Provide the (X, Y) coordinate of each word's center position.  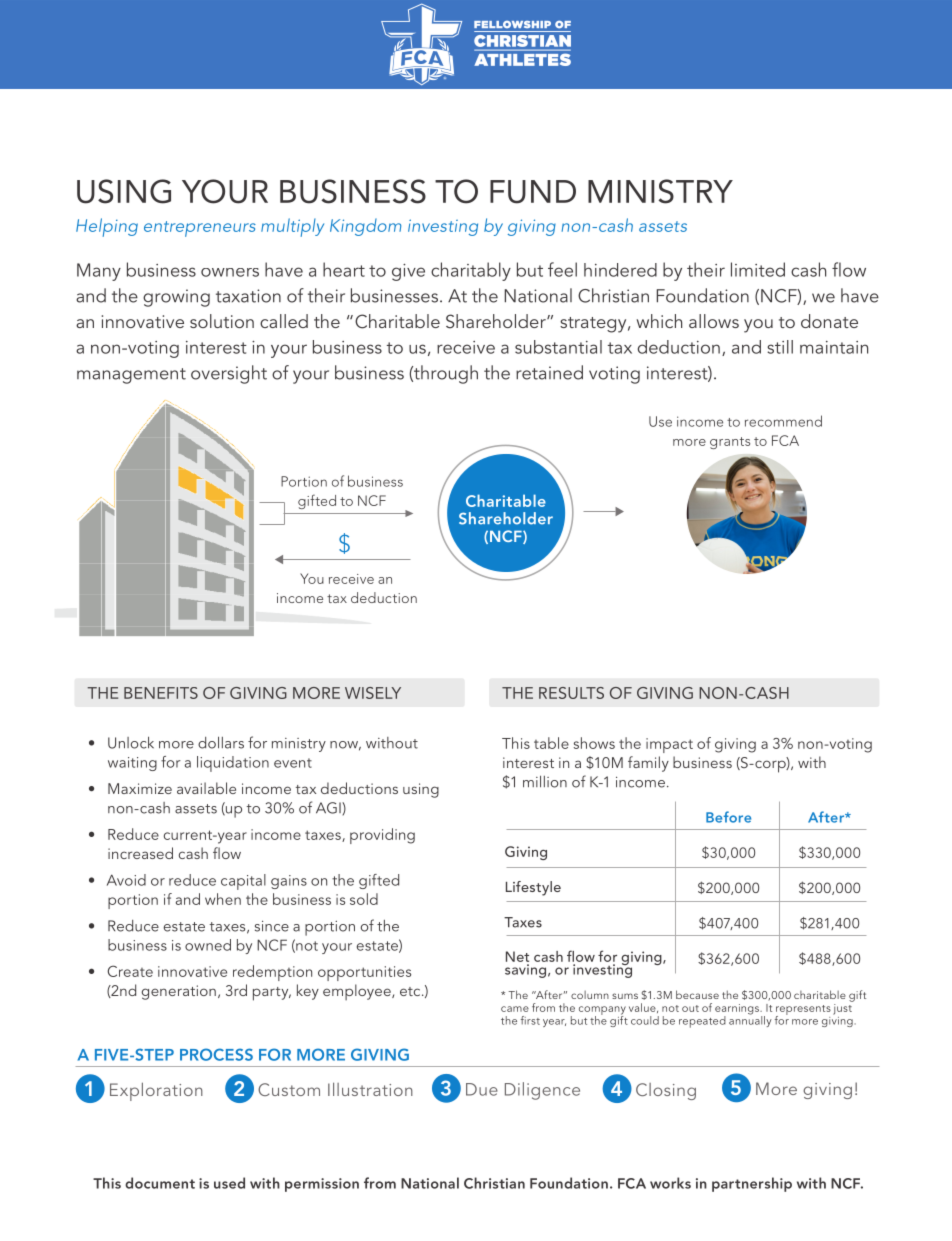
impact (669, 745)
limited (758, 269)
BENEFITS (161, 693)
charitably (471, 271)
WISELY (373, 693)
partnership (752, 1184)
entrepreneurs (200, 229)
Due (482, 1089)
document (160, 1183)
